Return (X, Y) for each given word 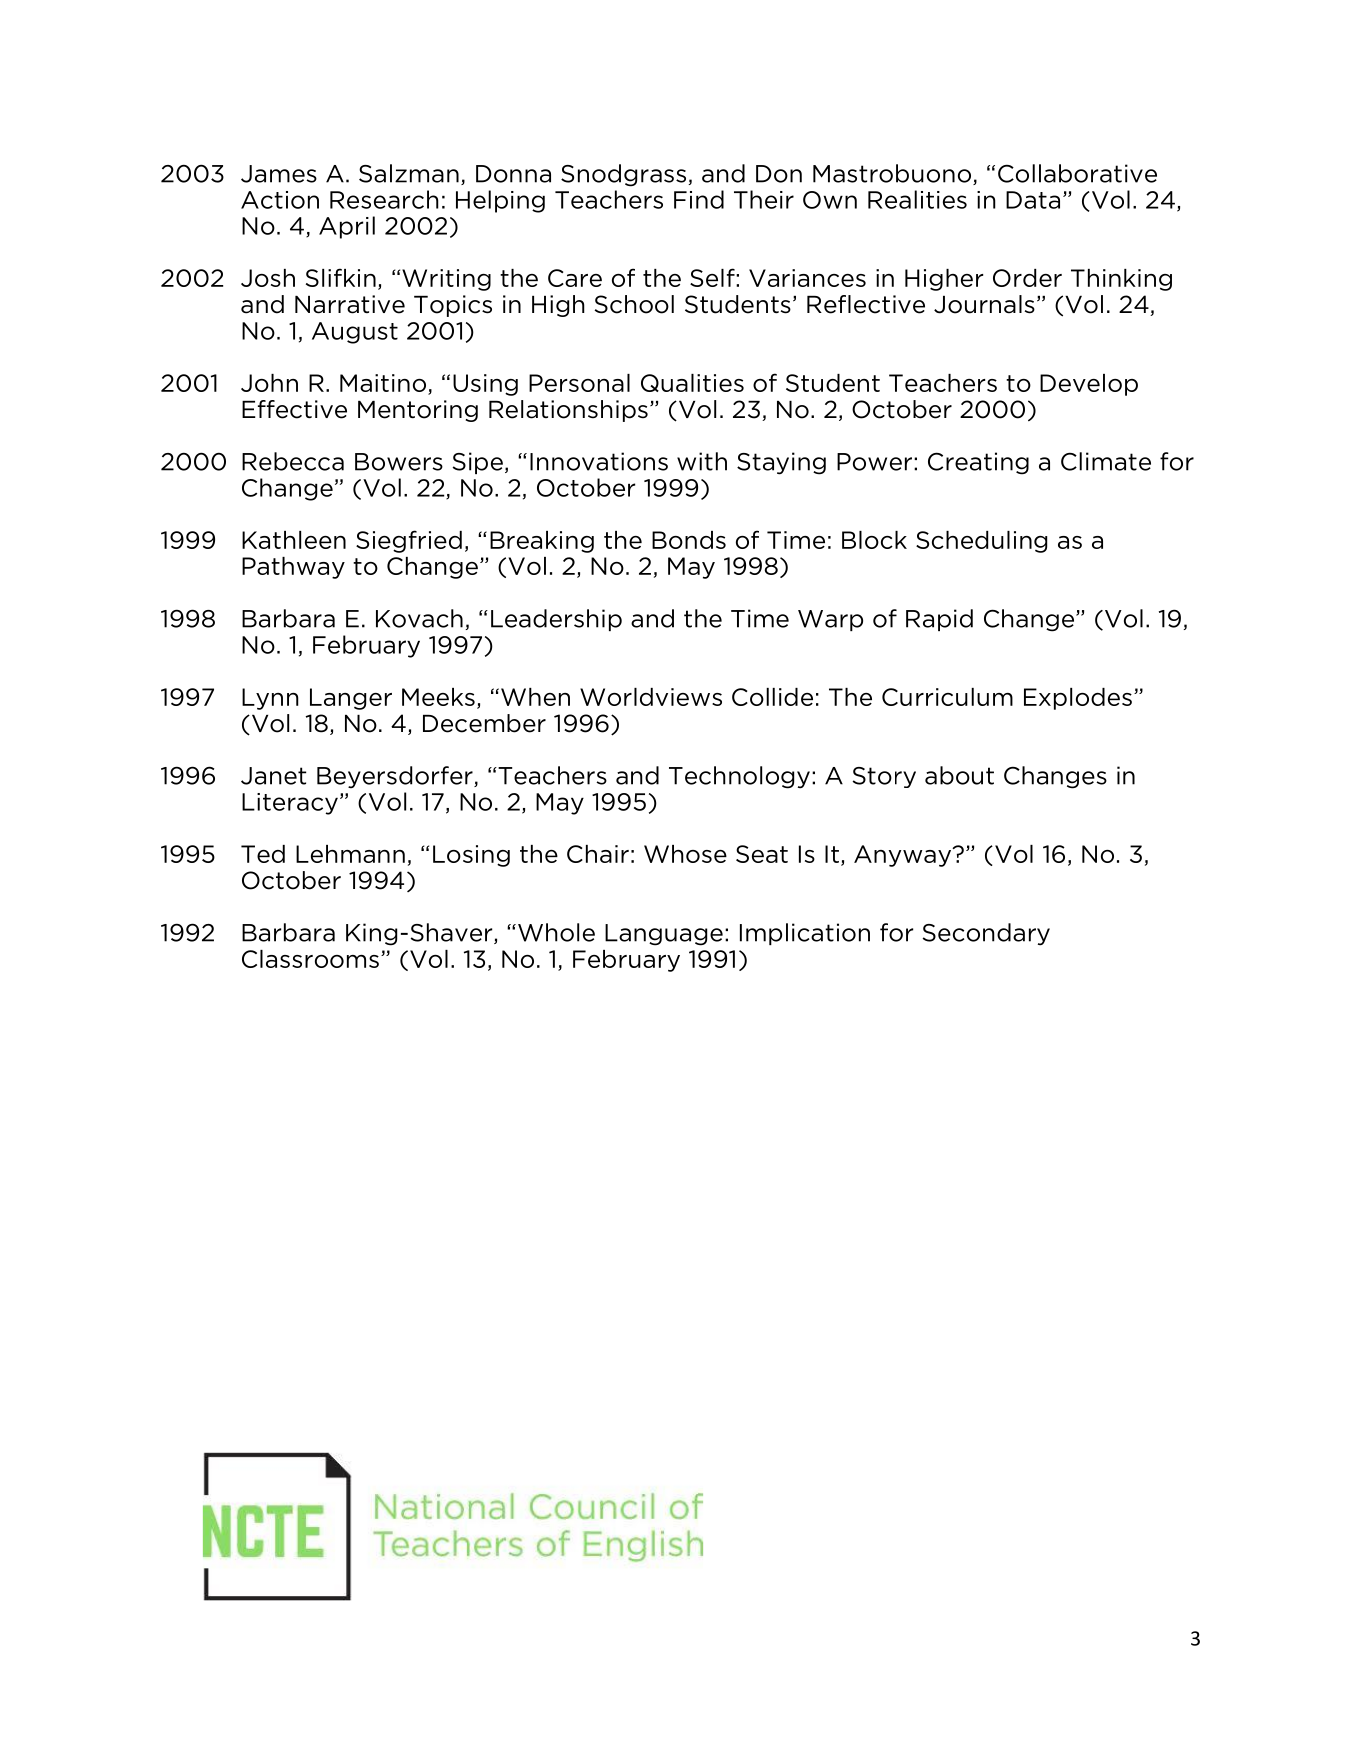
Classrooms (310, 959)
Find (699, 199)
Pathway (293, 568)
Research (384, 199)
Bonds (689, 540)
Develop (1089, 385)
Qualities (692, 383)
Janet (273, 776)
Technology (739, 777)
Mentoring (418, 411)
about (959, 775)
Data (1033, 200)
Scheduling (981, 542)
